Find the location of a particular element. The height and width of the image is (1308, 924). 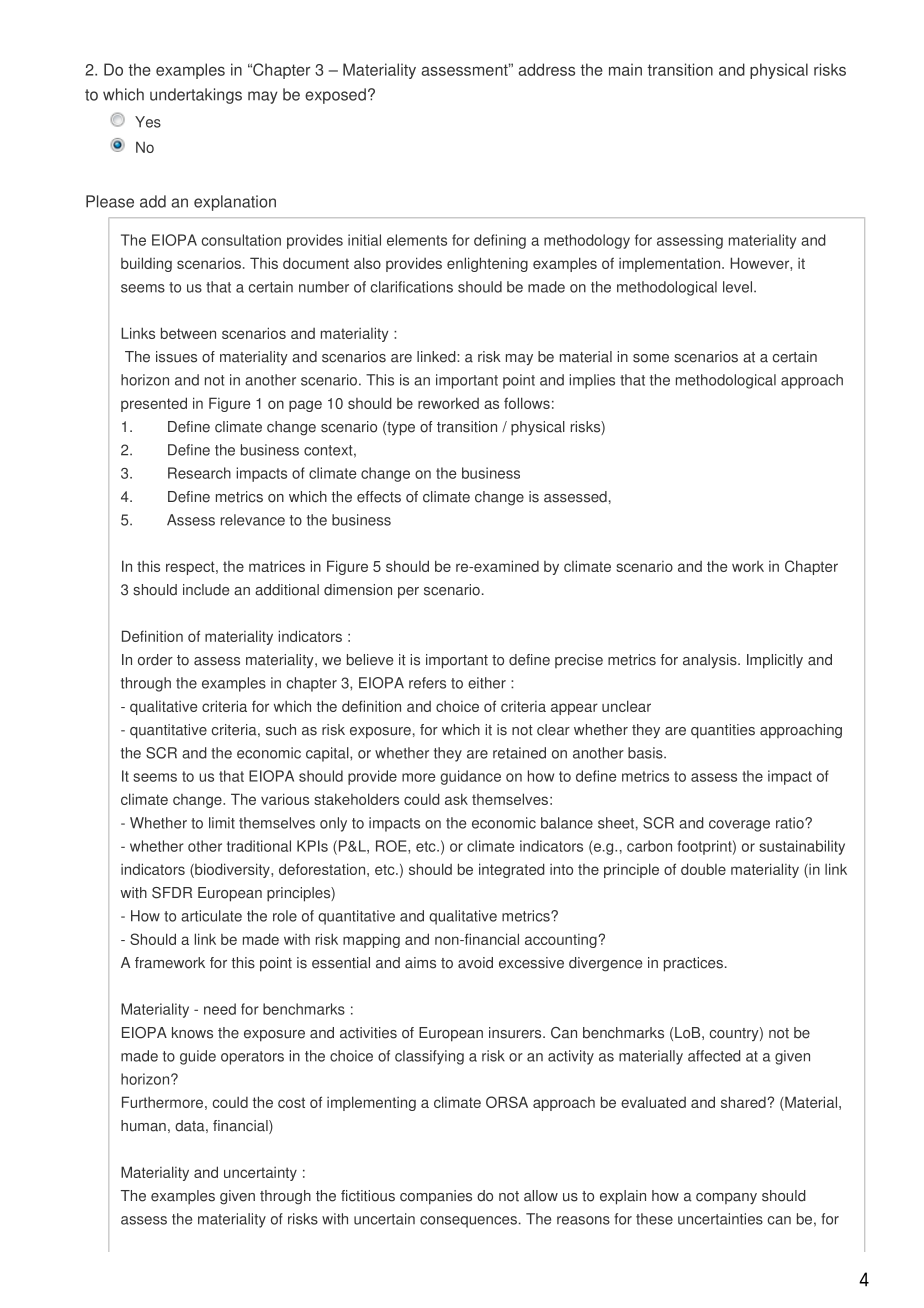

order is located at coordinates (155, 660).
